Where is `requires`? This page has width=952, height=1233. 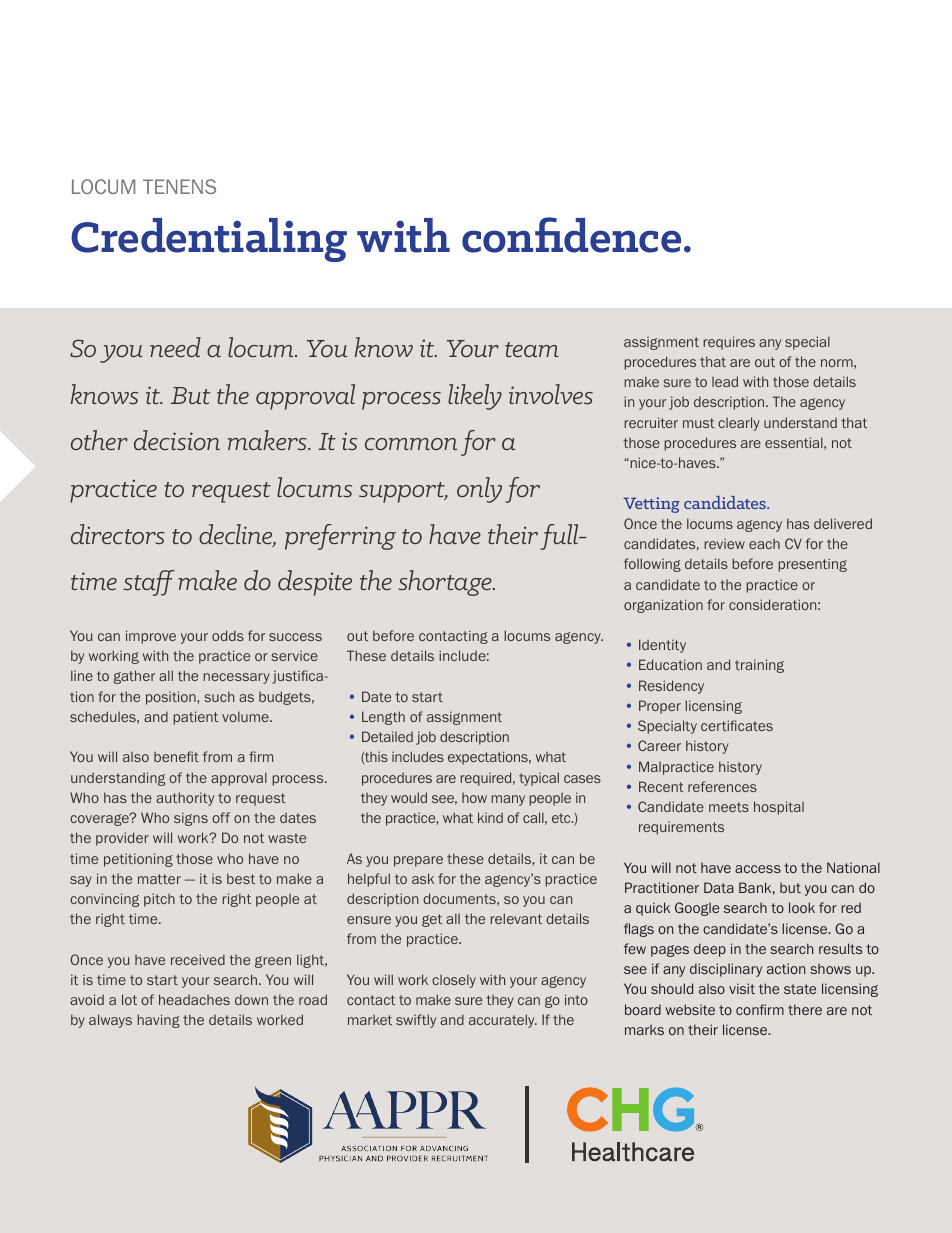
requires is located at coordinates (729, 343).
